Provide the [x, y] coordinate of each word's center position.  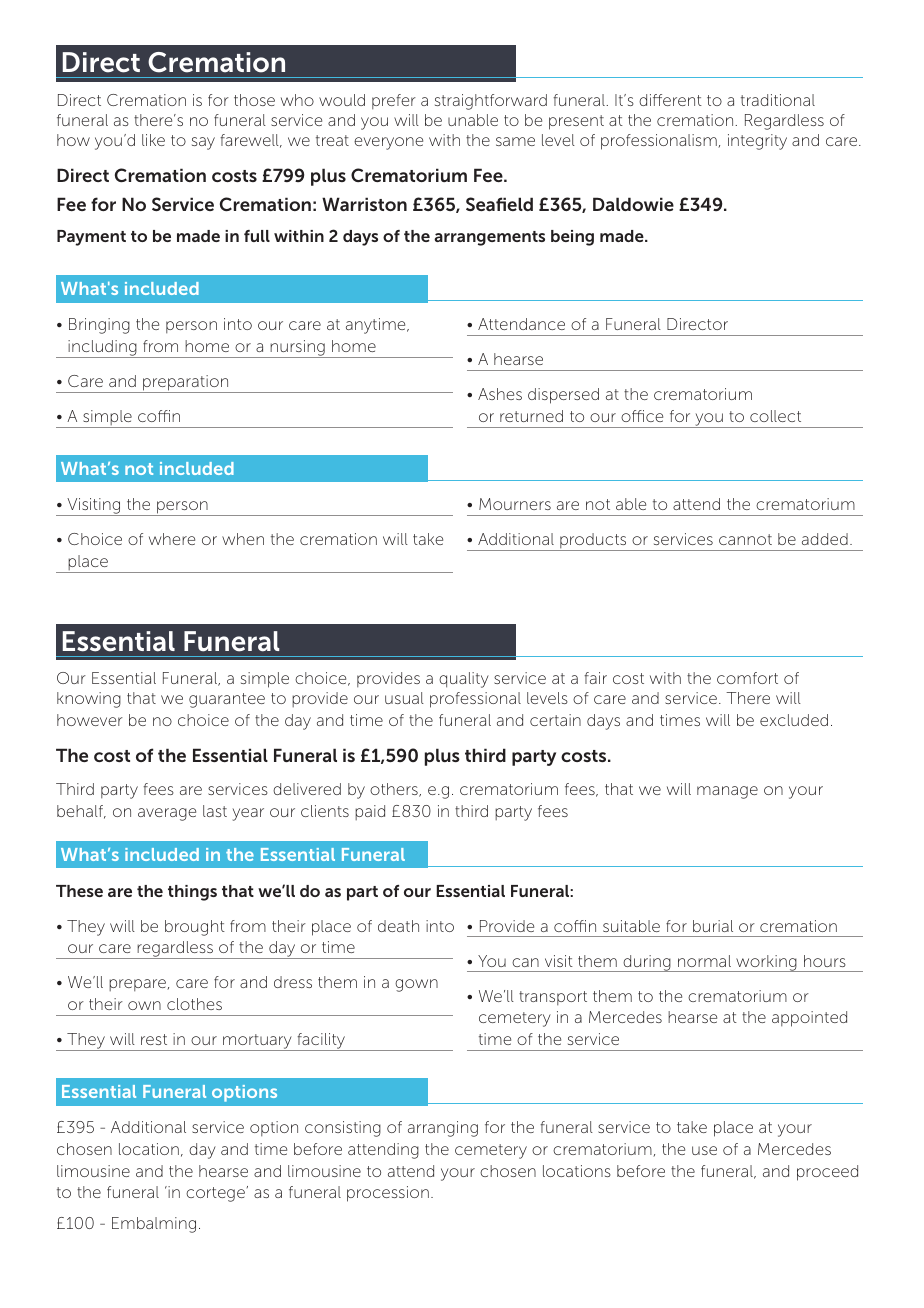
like [153, 140]
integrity [757, 142]
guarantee [227, 700]
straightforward [491, 102]
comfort [747, 678]
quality [464, 680]
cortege [215, 1194]
